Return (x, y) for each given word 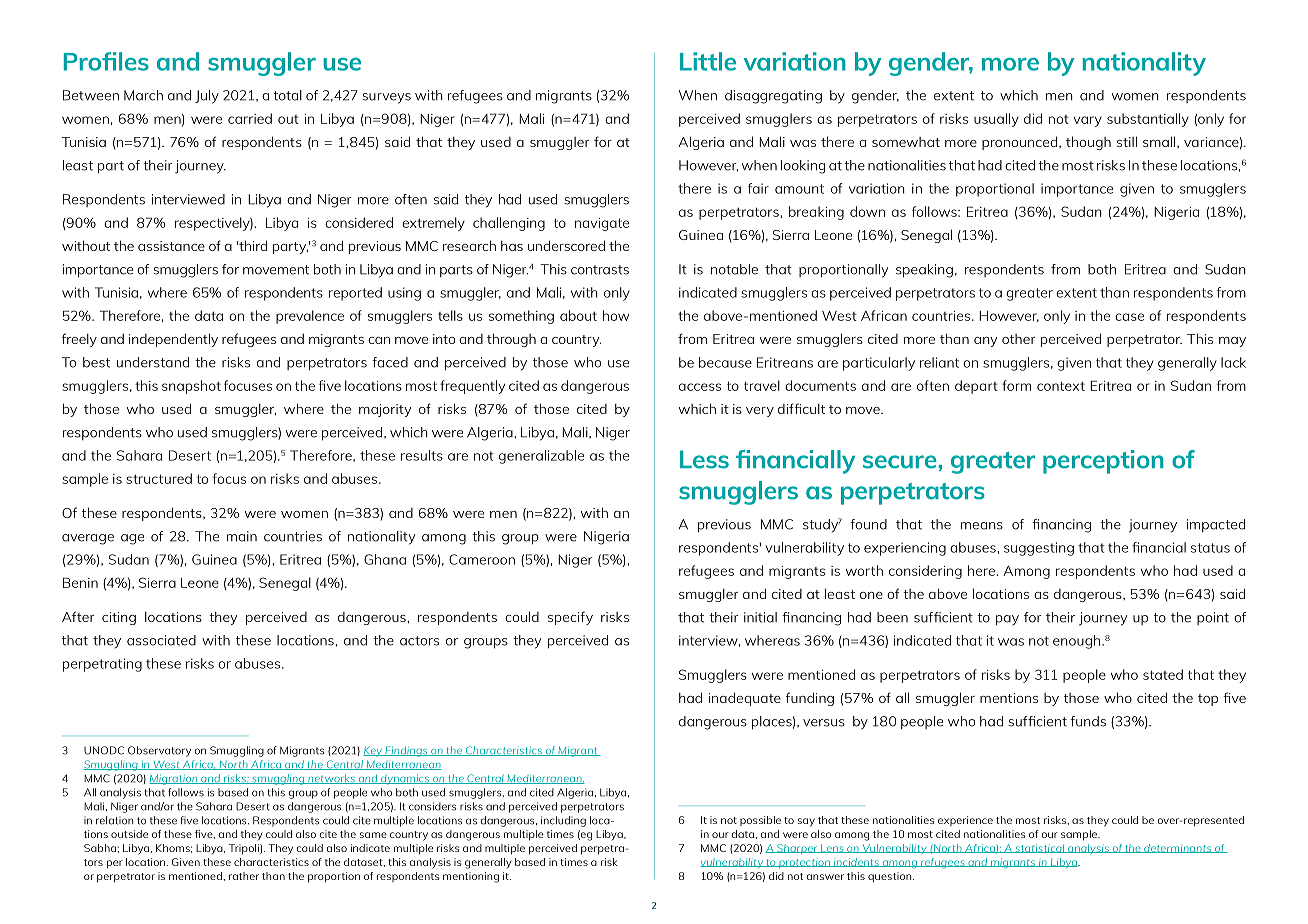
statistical (1040, 848)
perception (1103, 462)
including (563, 821)
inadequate (744, 699)
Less (704, 459)
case (1129, 317)
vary (1088, 121)
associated (161, 640)
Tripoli (245, 849)
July (207, 97)
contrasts (600, 270)
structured (159, 478)
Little (708, 61)
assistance (171, 246)
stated (1163, 674)
